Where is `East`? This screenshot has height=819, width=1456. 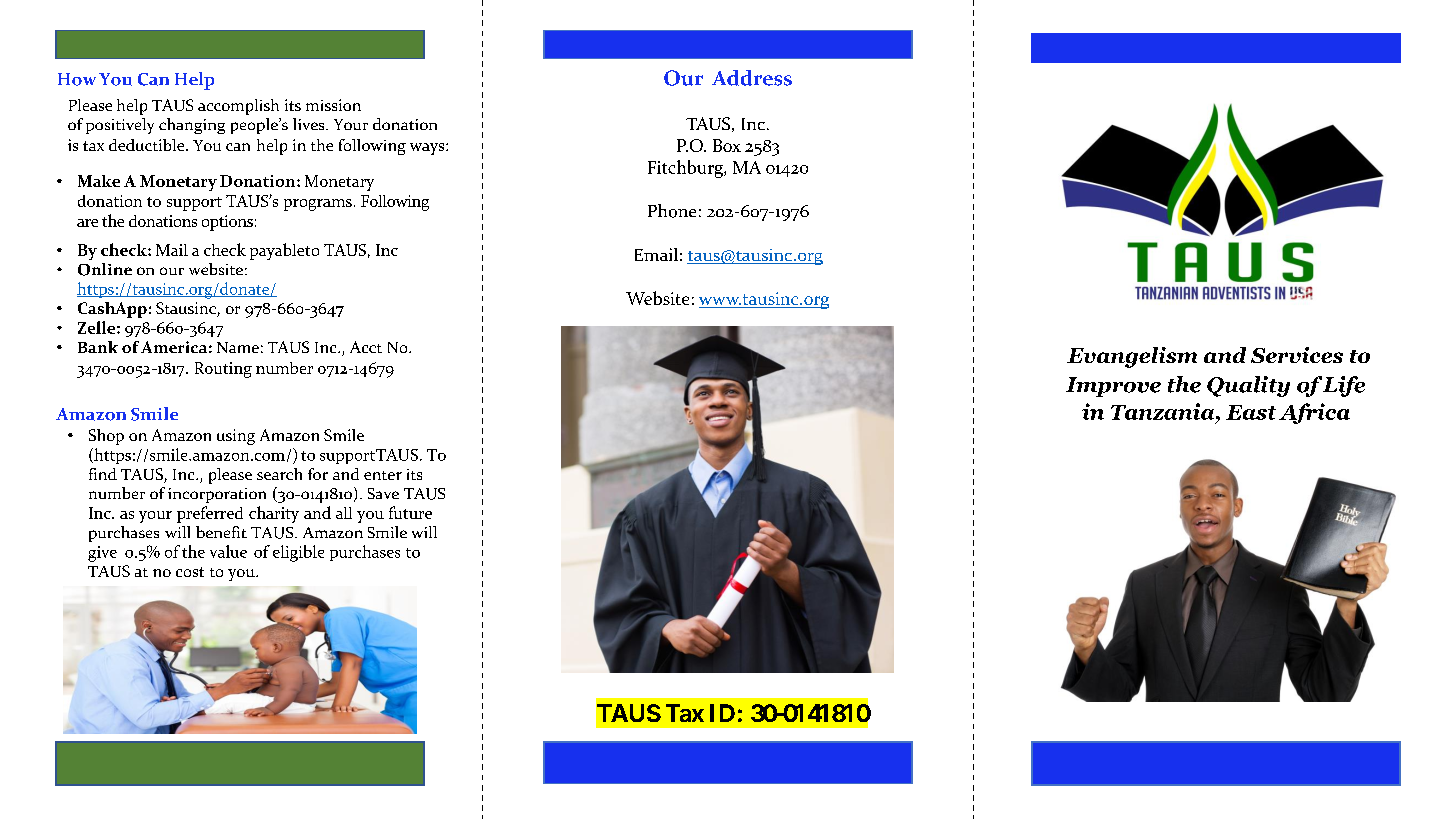 East is located at coordinates (1251, 412).
